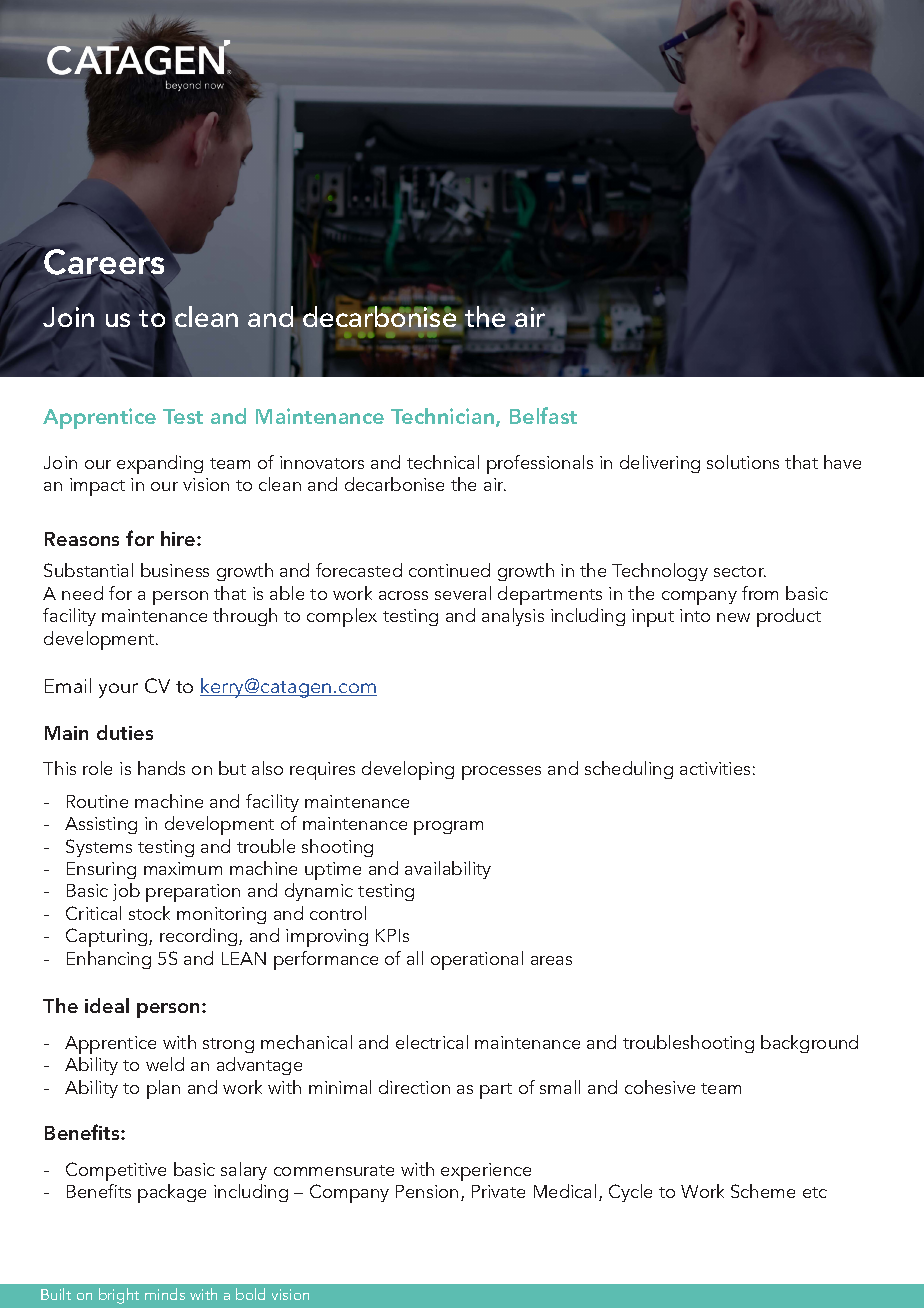  Describe the element at coordinates (427, 1191) in the screenshot. I see `Pension` at that location.
